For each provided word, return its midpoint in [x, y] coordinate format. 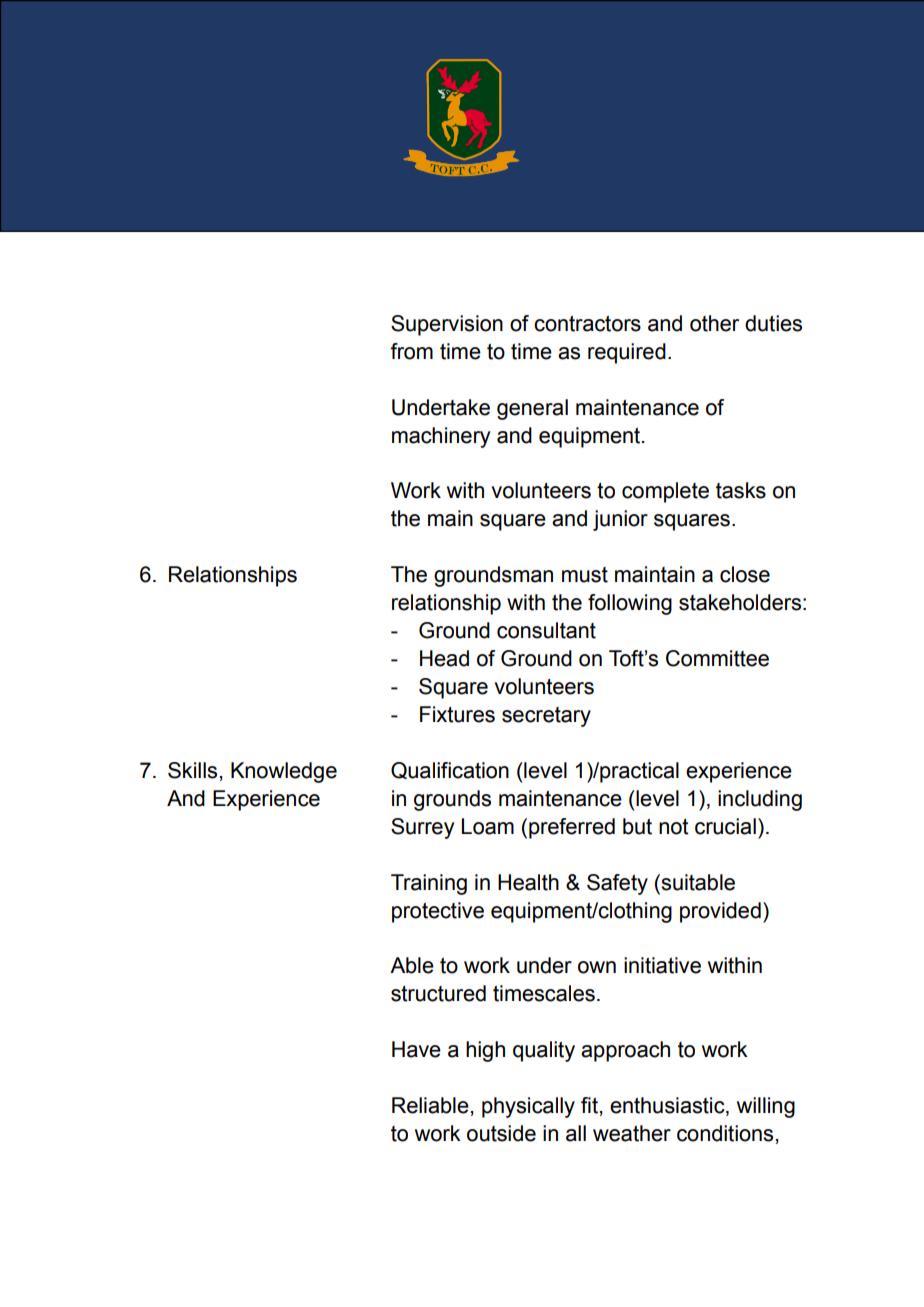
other [714, 323]
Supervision [447, 325]
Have [416, 1049]
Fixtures [457, 714]
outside [501, 1133]
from [411, 351]
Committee [717, 658]
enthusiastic [668, 1106]
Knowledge [284, 772]
